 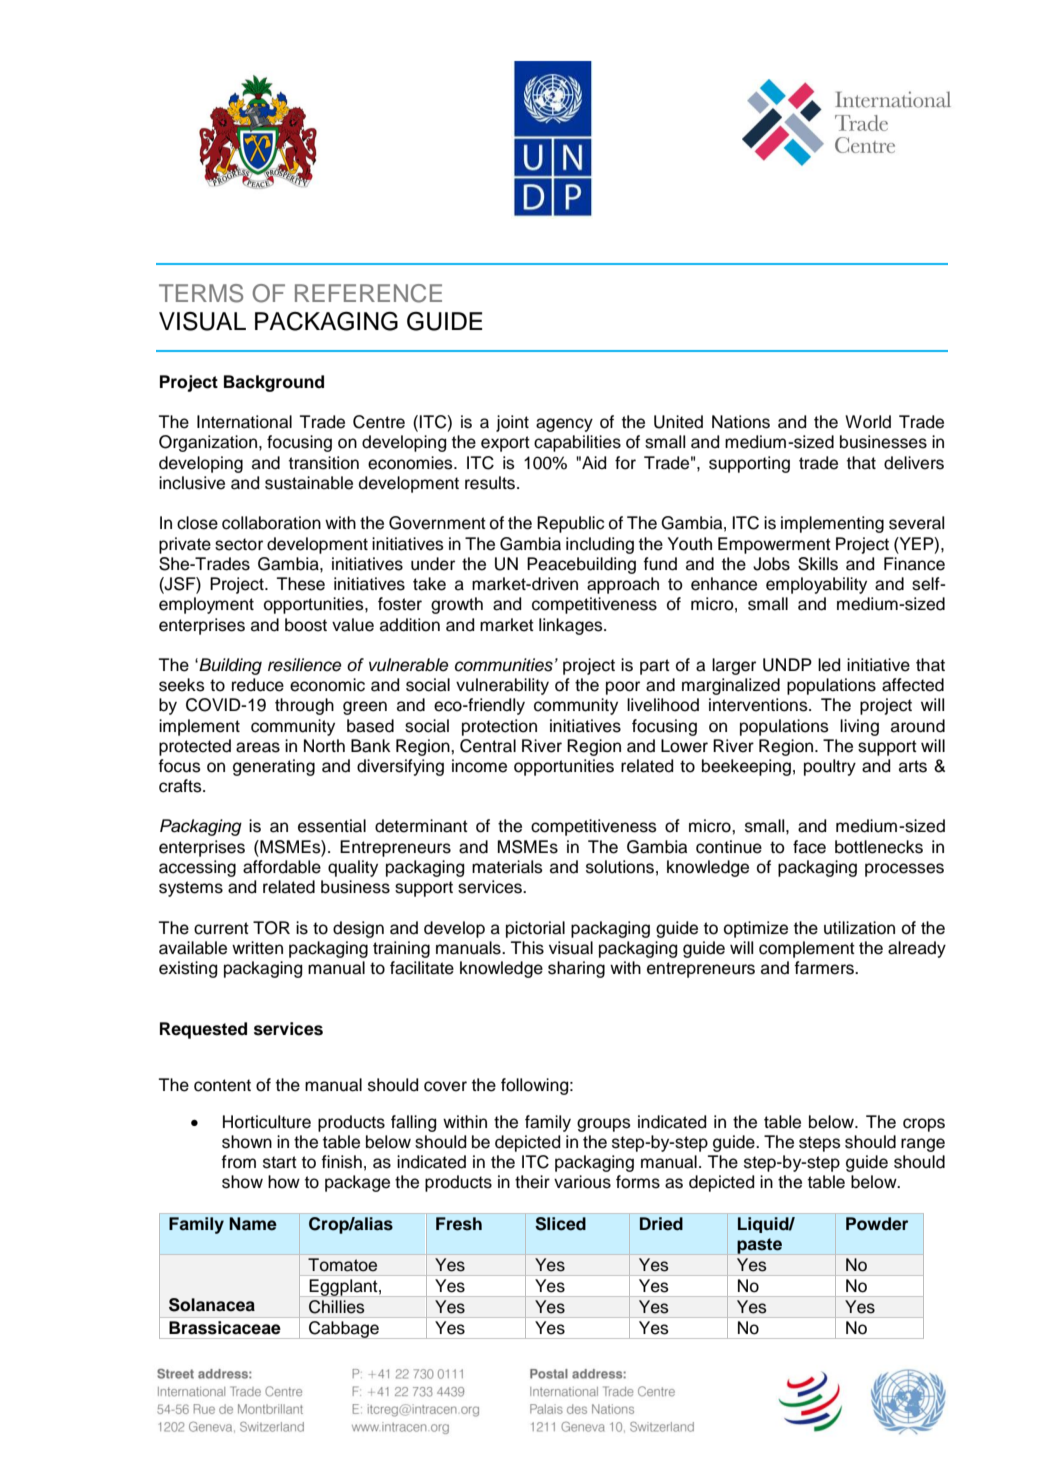 I want to click on farmers, so click(x=825, y=968).
